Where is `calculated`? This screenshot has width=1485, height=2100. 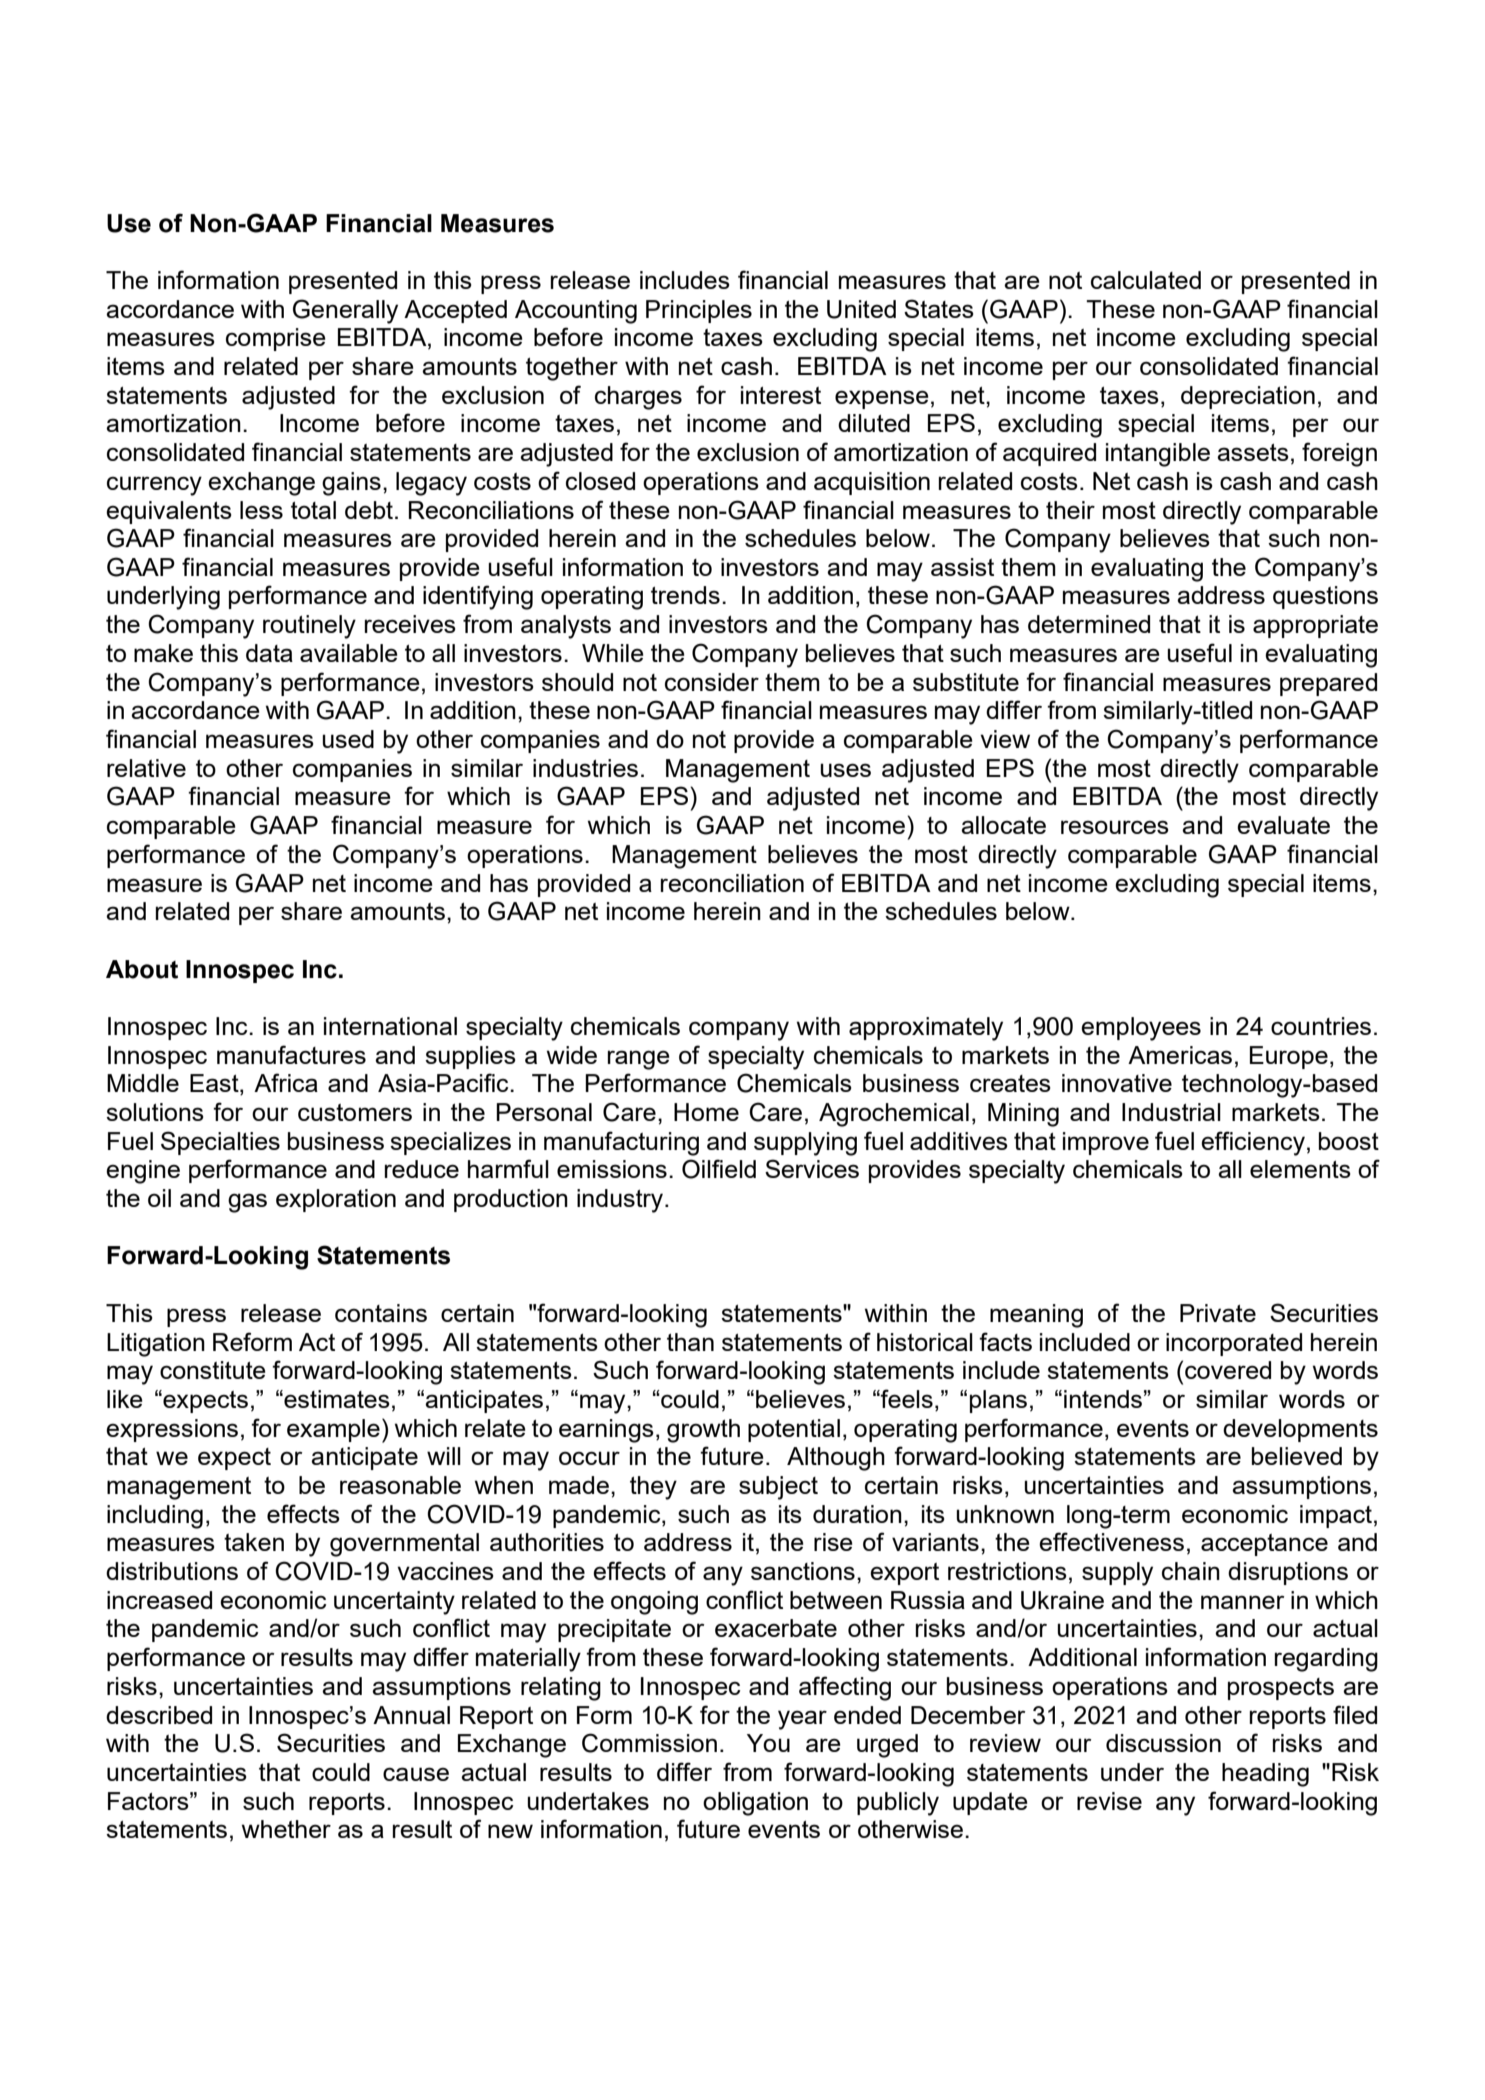
calculated is located at coordinates (1146, 280).
